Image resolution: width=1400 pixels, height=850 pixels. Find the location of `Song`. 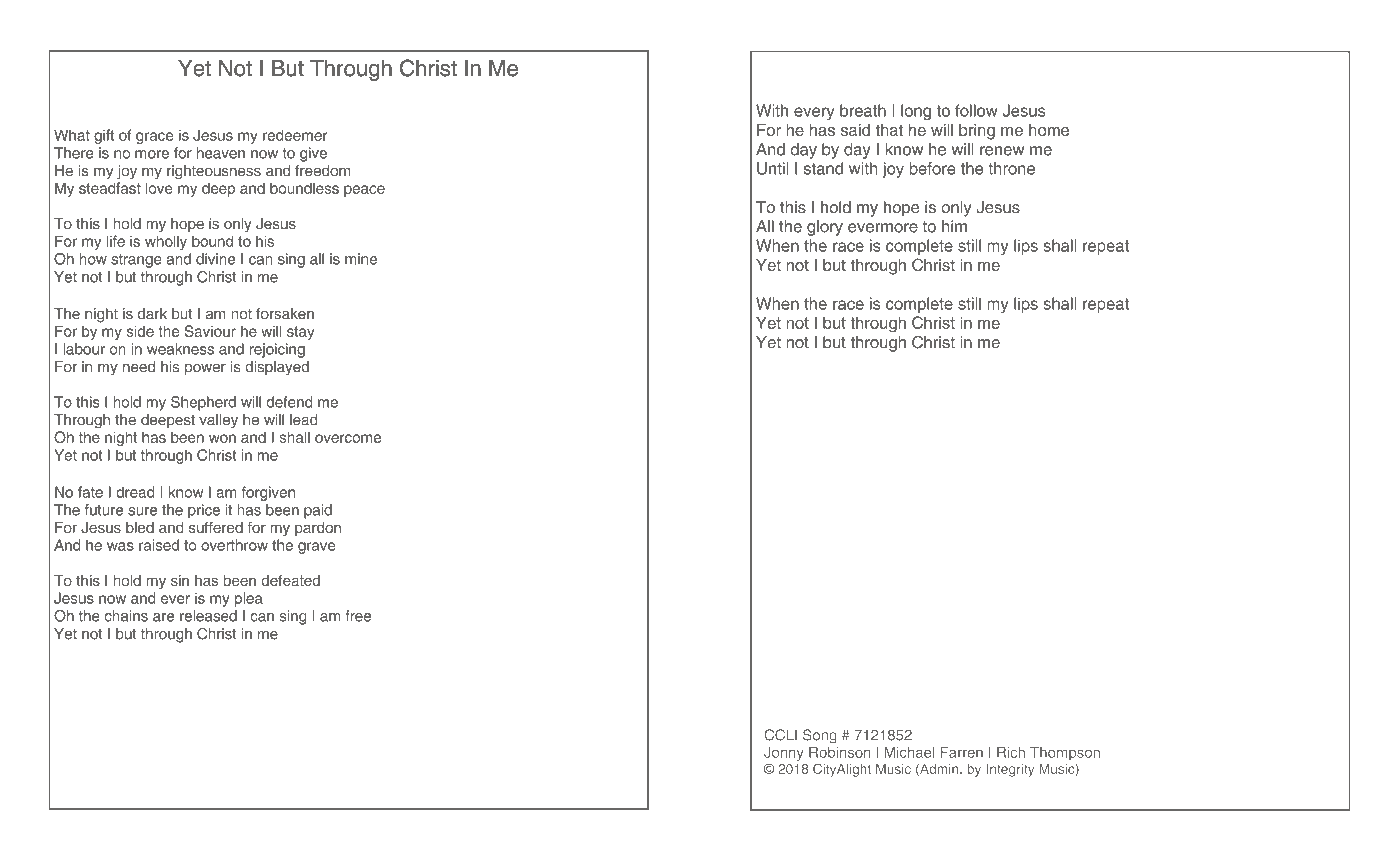

Song is located at coordinates (820, 736).
